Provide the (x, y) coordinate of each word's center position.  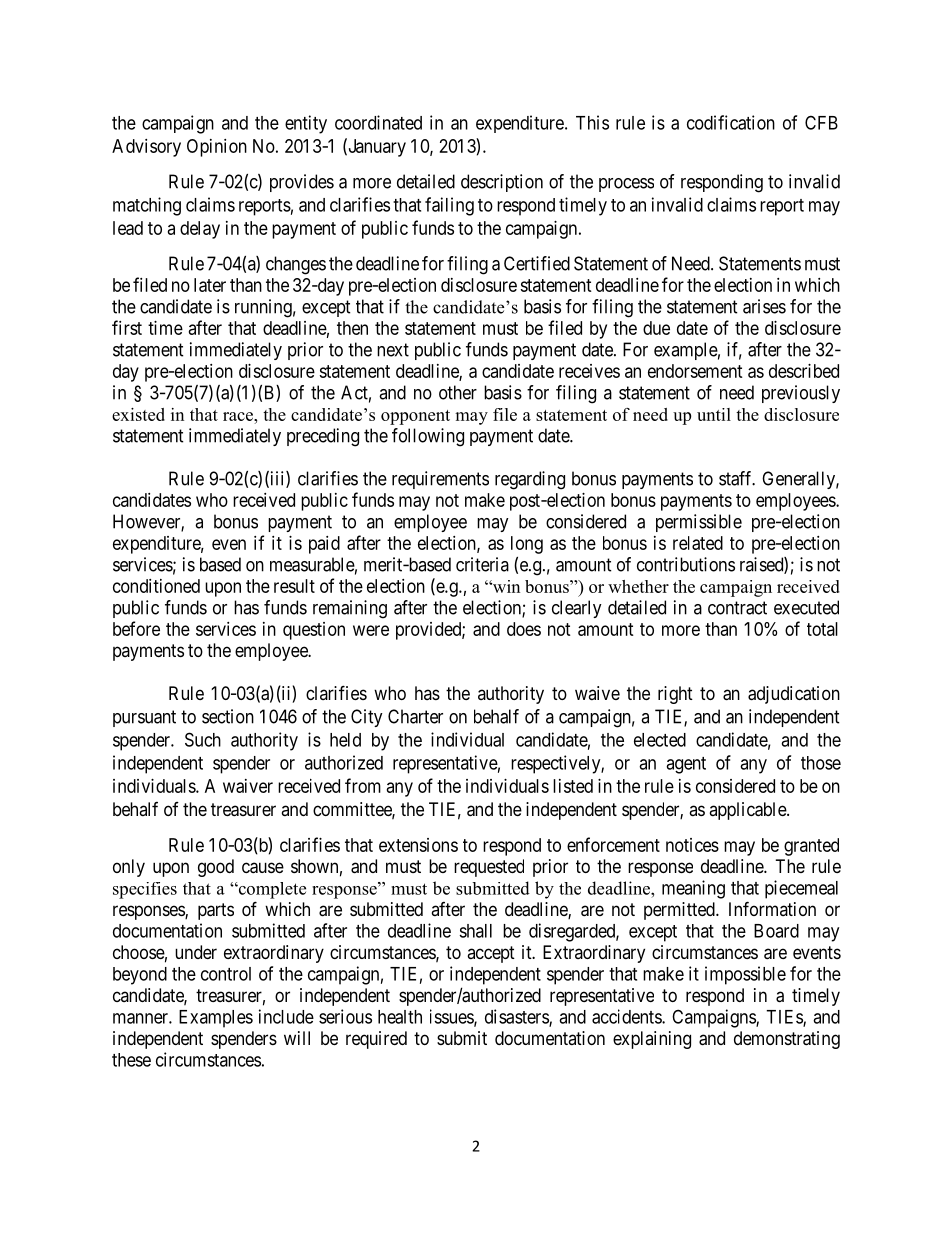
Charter (415, 716)
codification (731, 122)
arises (764, 306)
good (216, 868)
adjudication (794, 695)
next (393, 350)
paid (324, 545)
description (502, 183)
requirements (440, 480)
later (210, 285)
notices (692, 845)
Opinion (217, 148)
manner (141, 1018)
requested (489, 868)
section (228, 716)
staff (737, 478)
